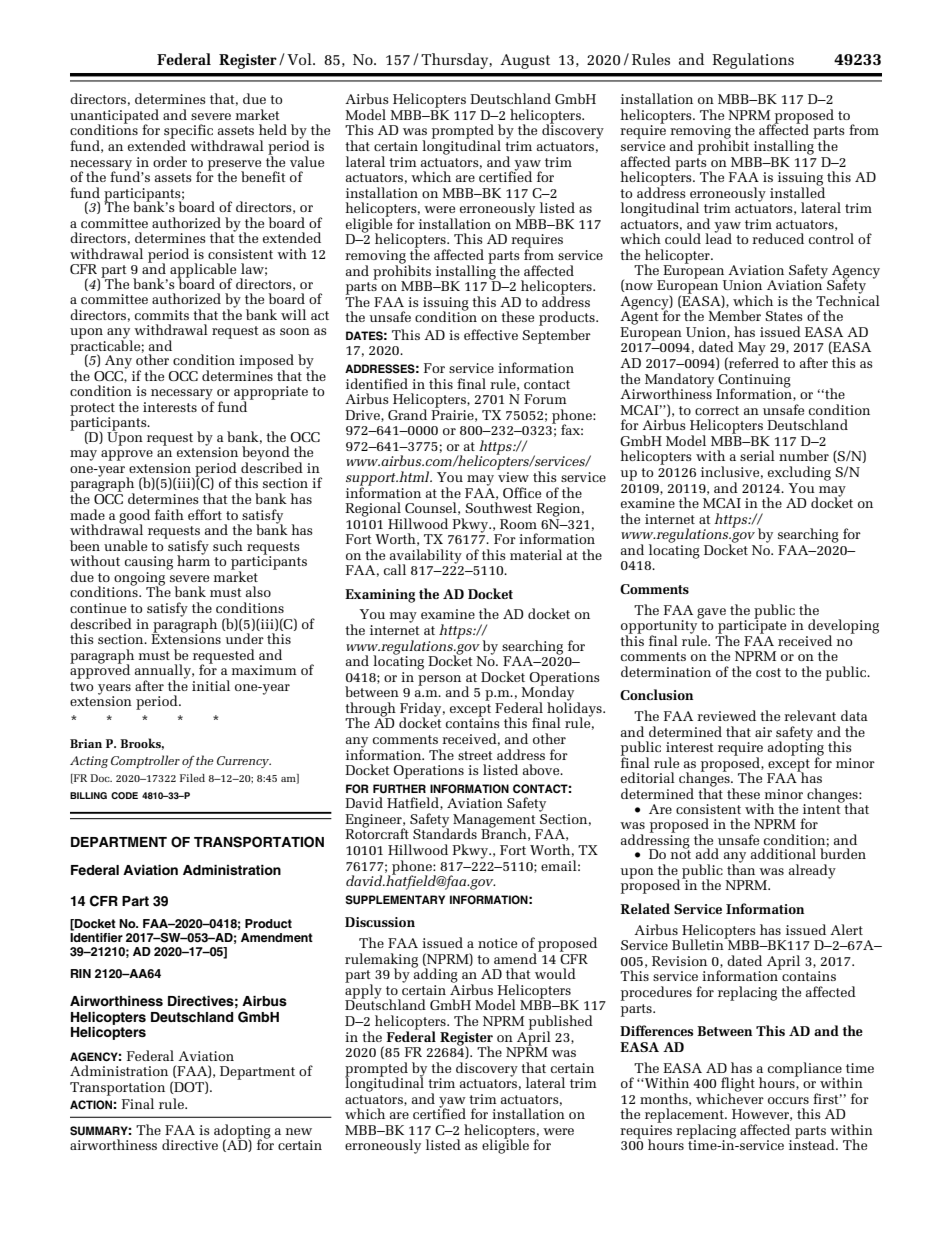 The height and width of the page is (1233, 952). Describe the element at coordinates (797, 191) in the page. I see `installed` at that location.
